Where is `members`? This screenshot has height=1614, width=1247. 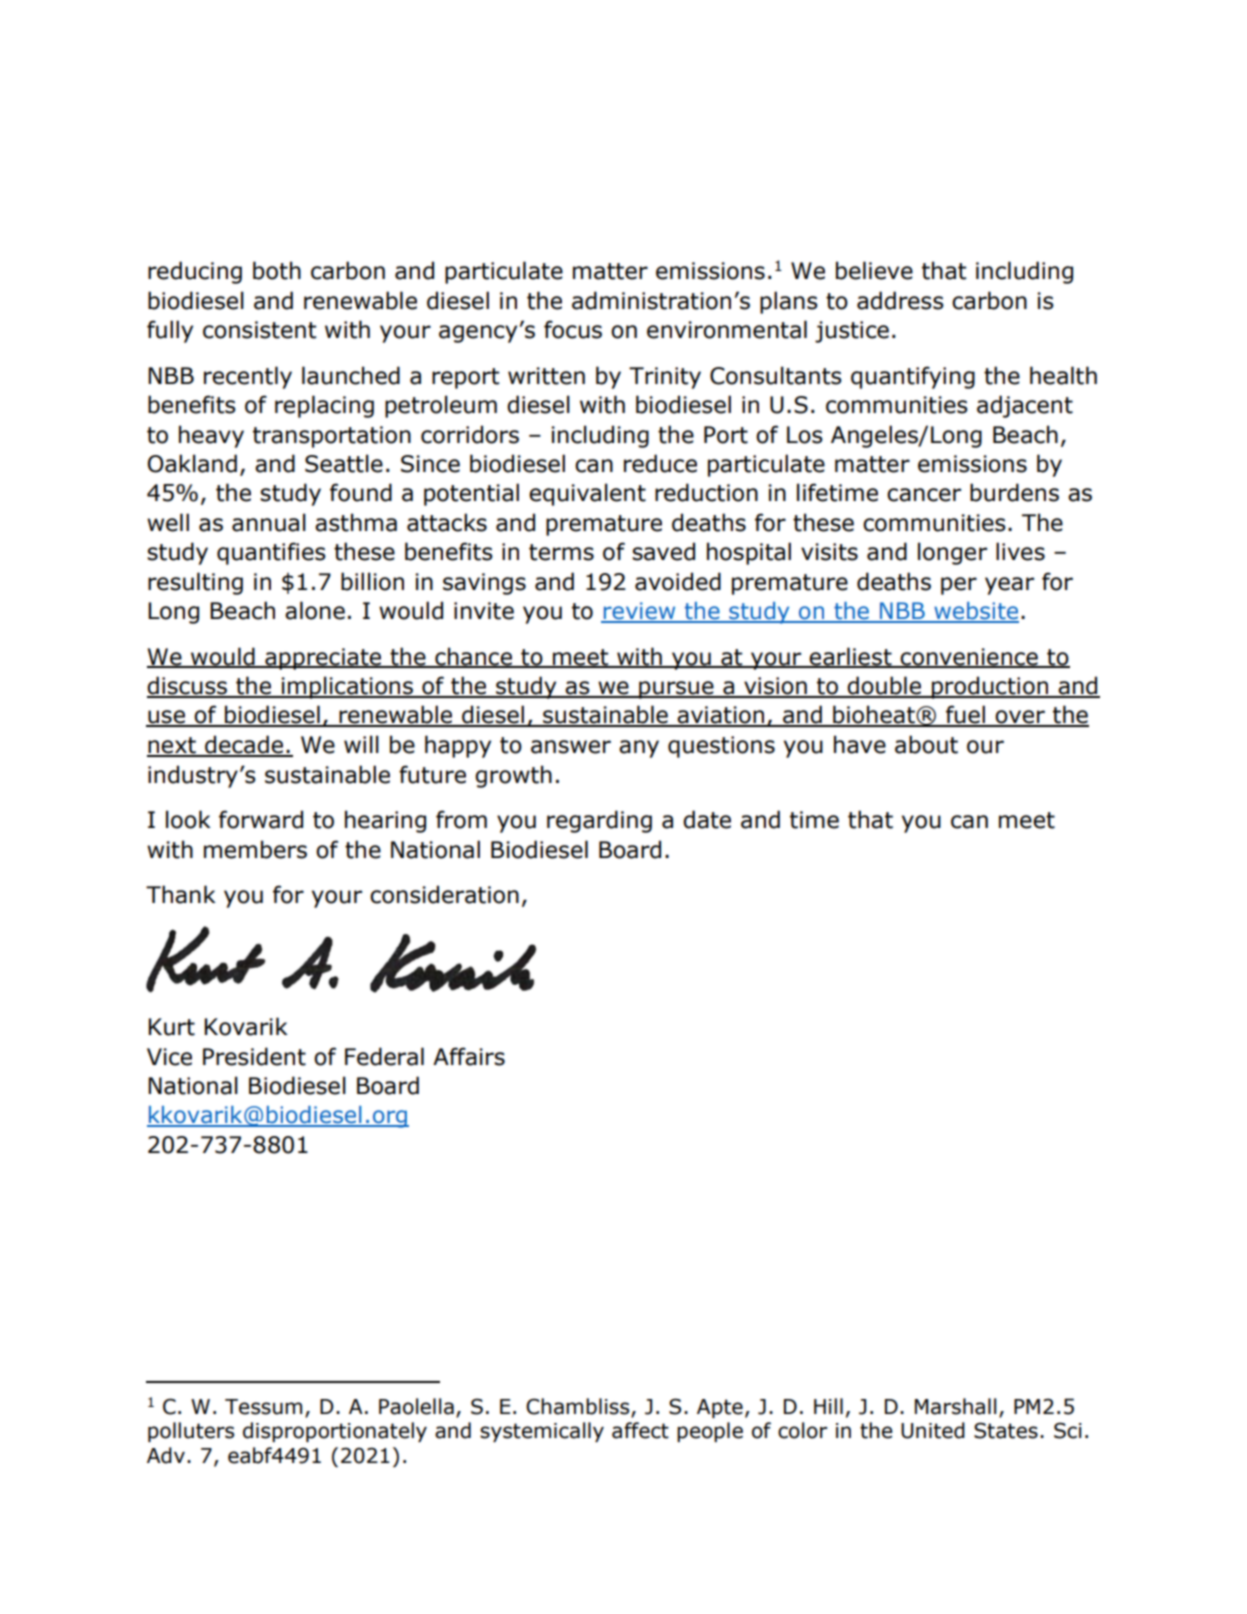 members is located at coordinates (255, 849).
